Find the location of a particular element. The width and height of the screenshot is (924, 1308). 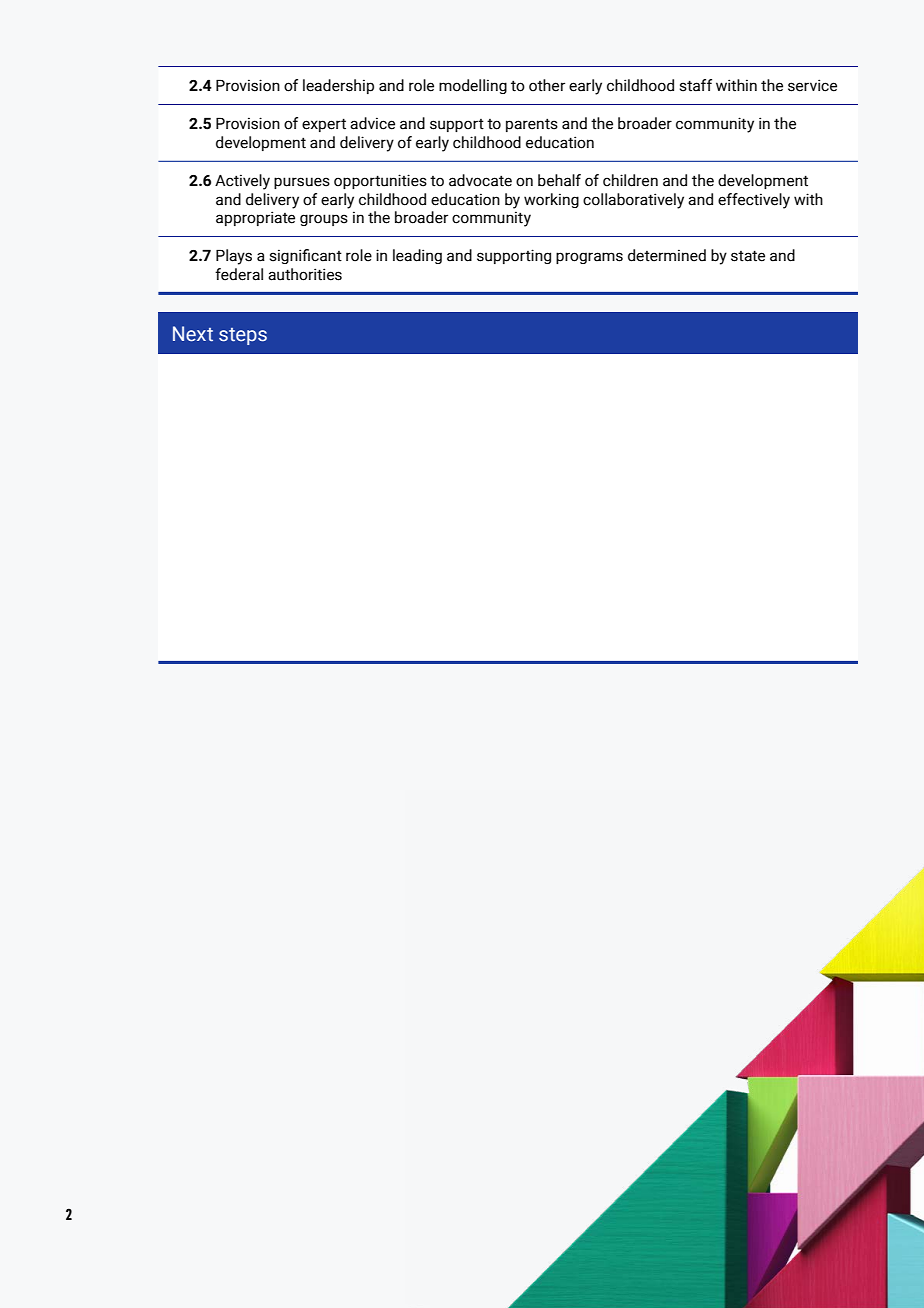

expert is located at coordinates (324, 125).
